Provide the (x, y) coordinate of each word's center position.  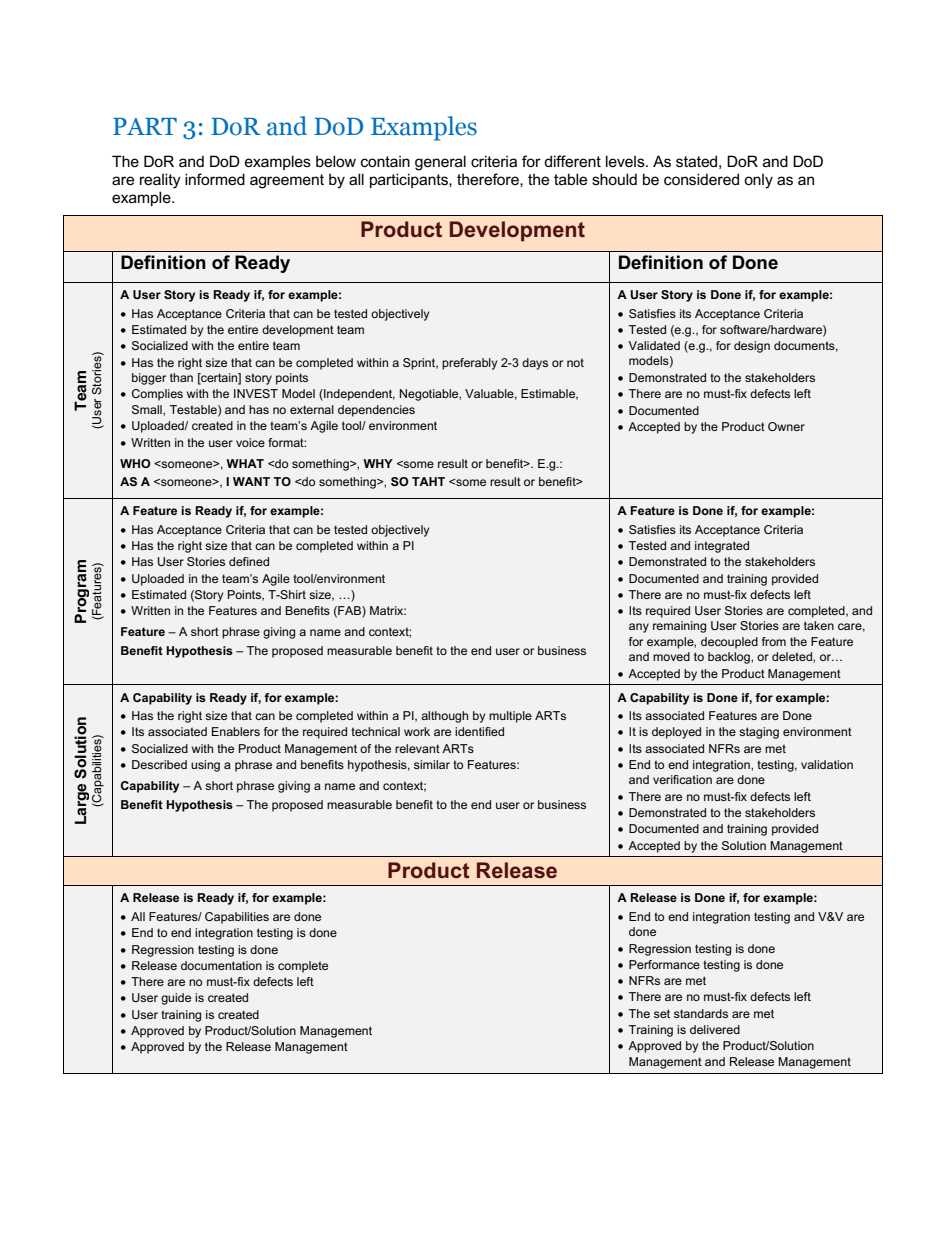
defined (249, 561)
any (639, 628)
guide (176, 999)
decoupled (729, 643)
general (440, 163)
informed (215, 179)
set (662, 1013)
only (758, 181)
